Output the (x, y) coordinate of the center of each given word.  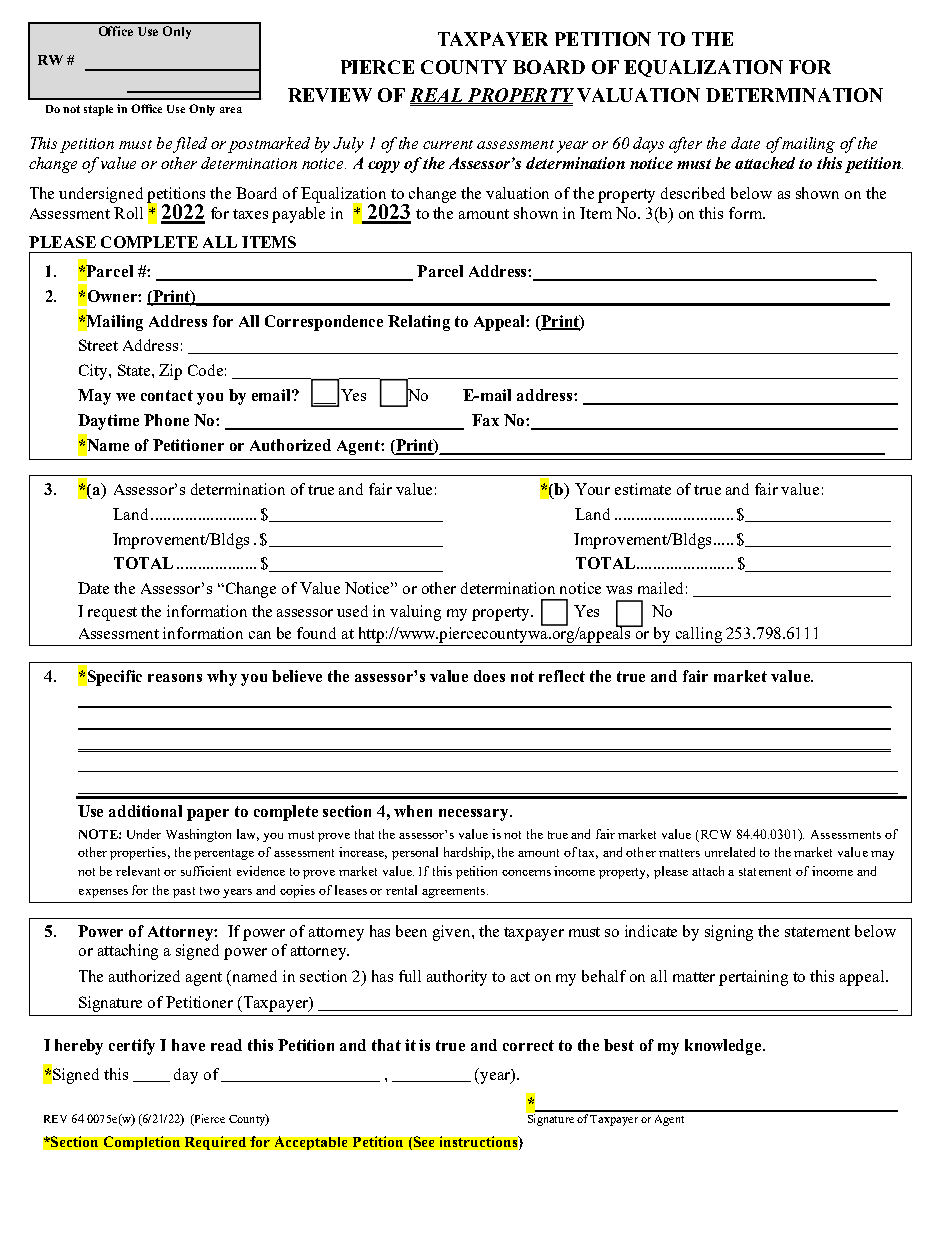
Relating (419, 323)
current (448, 144)
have (188, 1045)
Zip (170, 372)
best (619, 1045)
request (112, 614)
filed (190, 145)
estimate (643, 489)
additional (145, 811)
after (685, 145)
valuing (415, 613)
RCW (716, 834)
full (410, 976)
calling (699, 635)
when (413, 811)
